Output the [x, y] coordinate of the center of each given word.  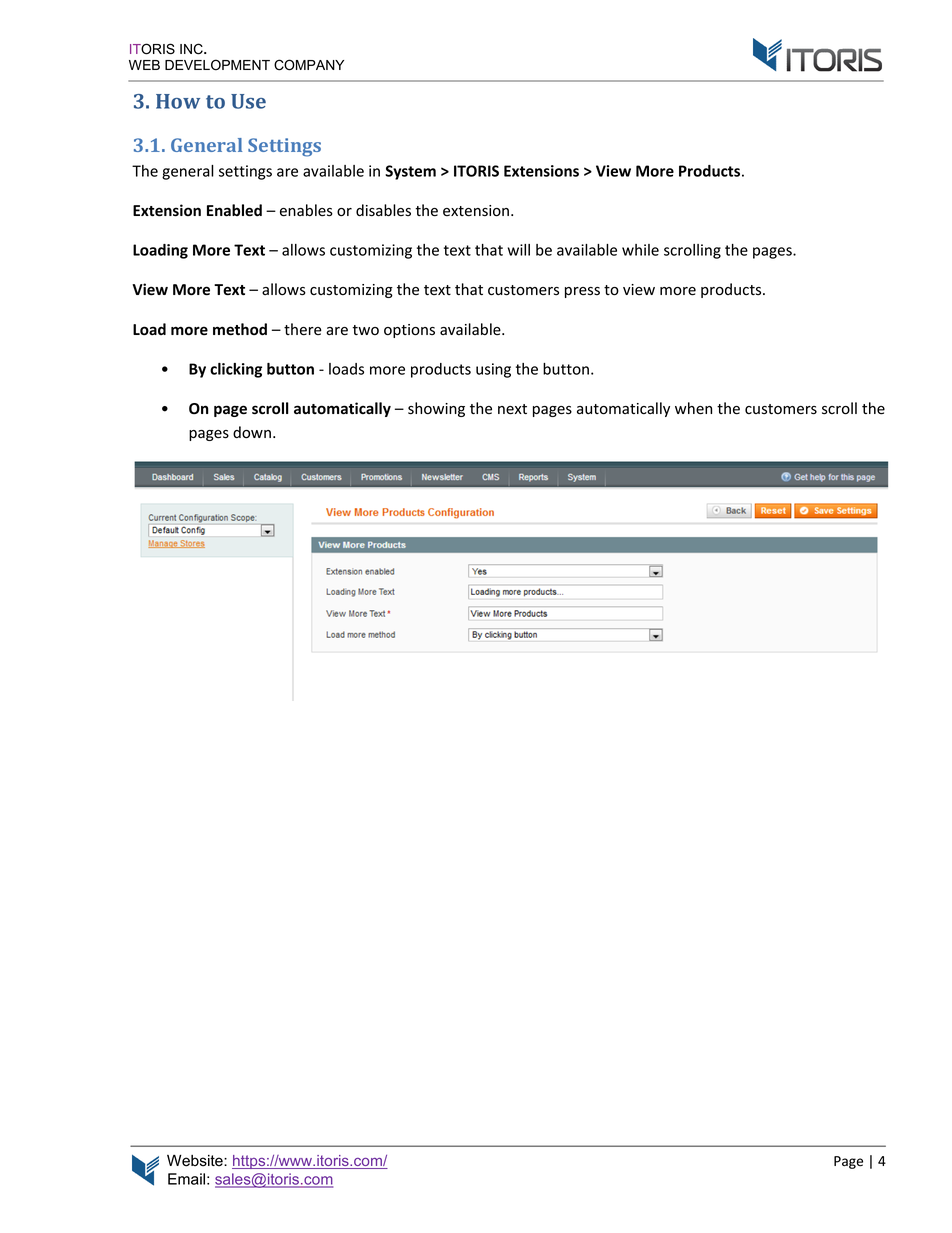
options [409, 331]
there [303, 329]
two [365, 330]
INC [192, 49]
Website [196, 1161]
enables [306, 210]
